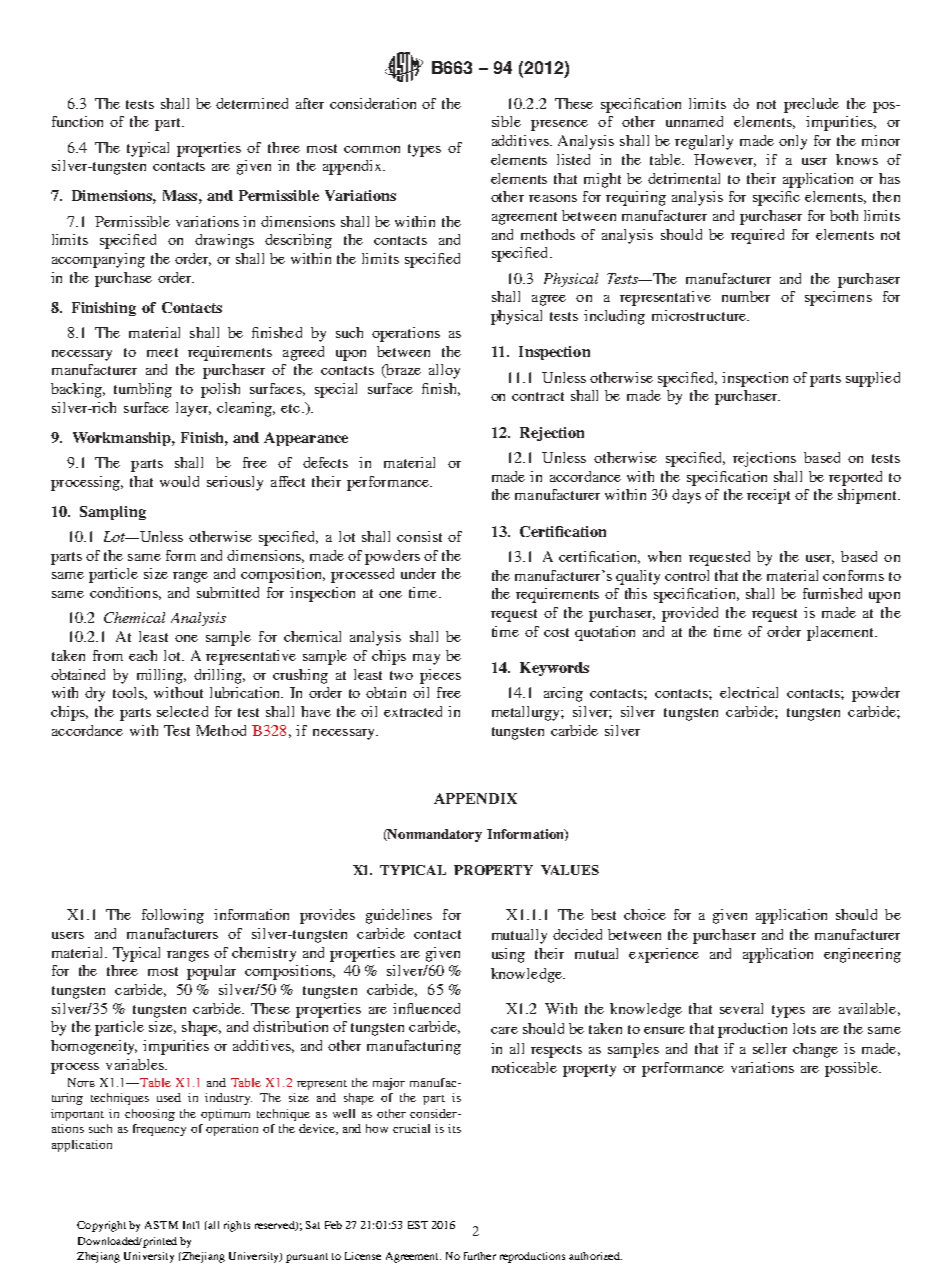 Image resolution: width=952 pixels, height=1275 pixels. Describe the element at coordinates (573, 159) in the screenshot. I see `listed` at that location.
